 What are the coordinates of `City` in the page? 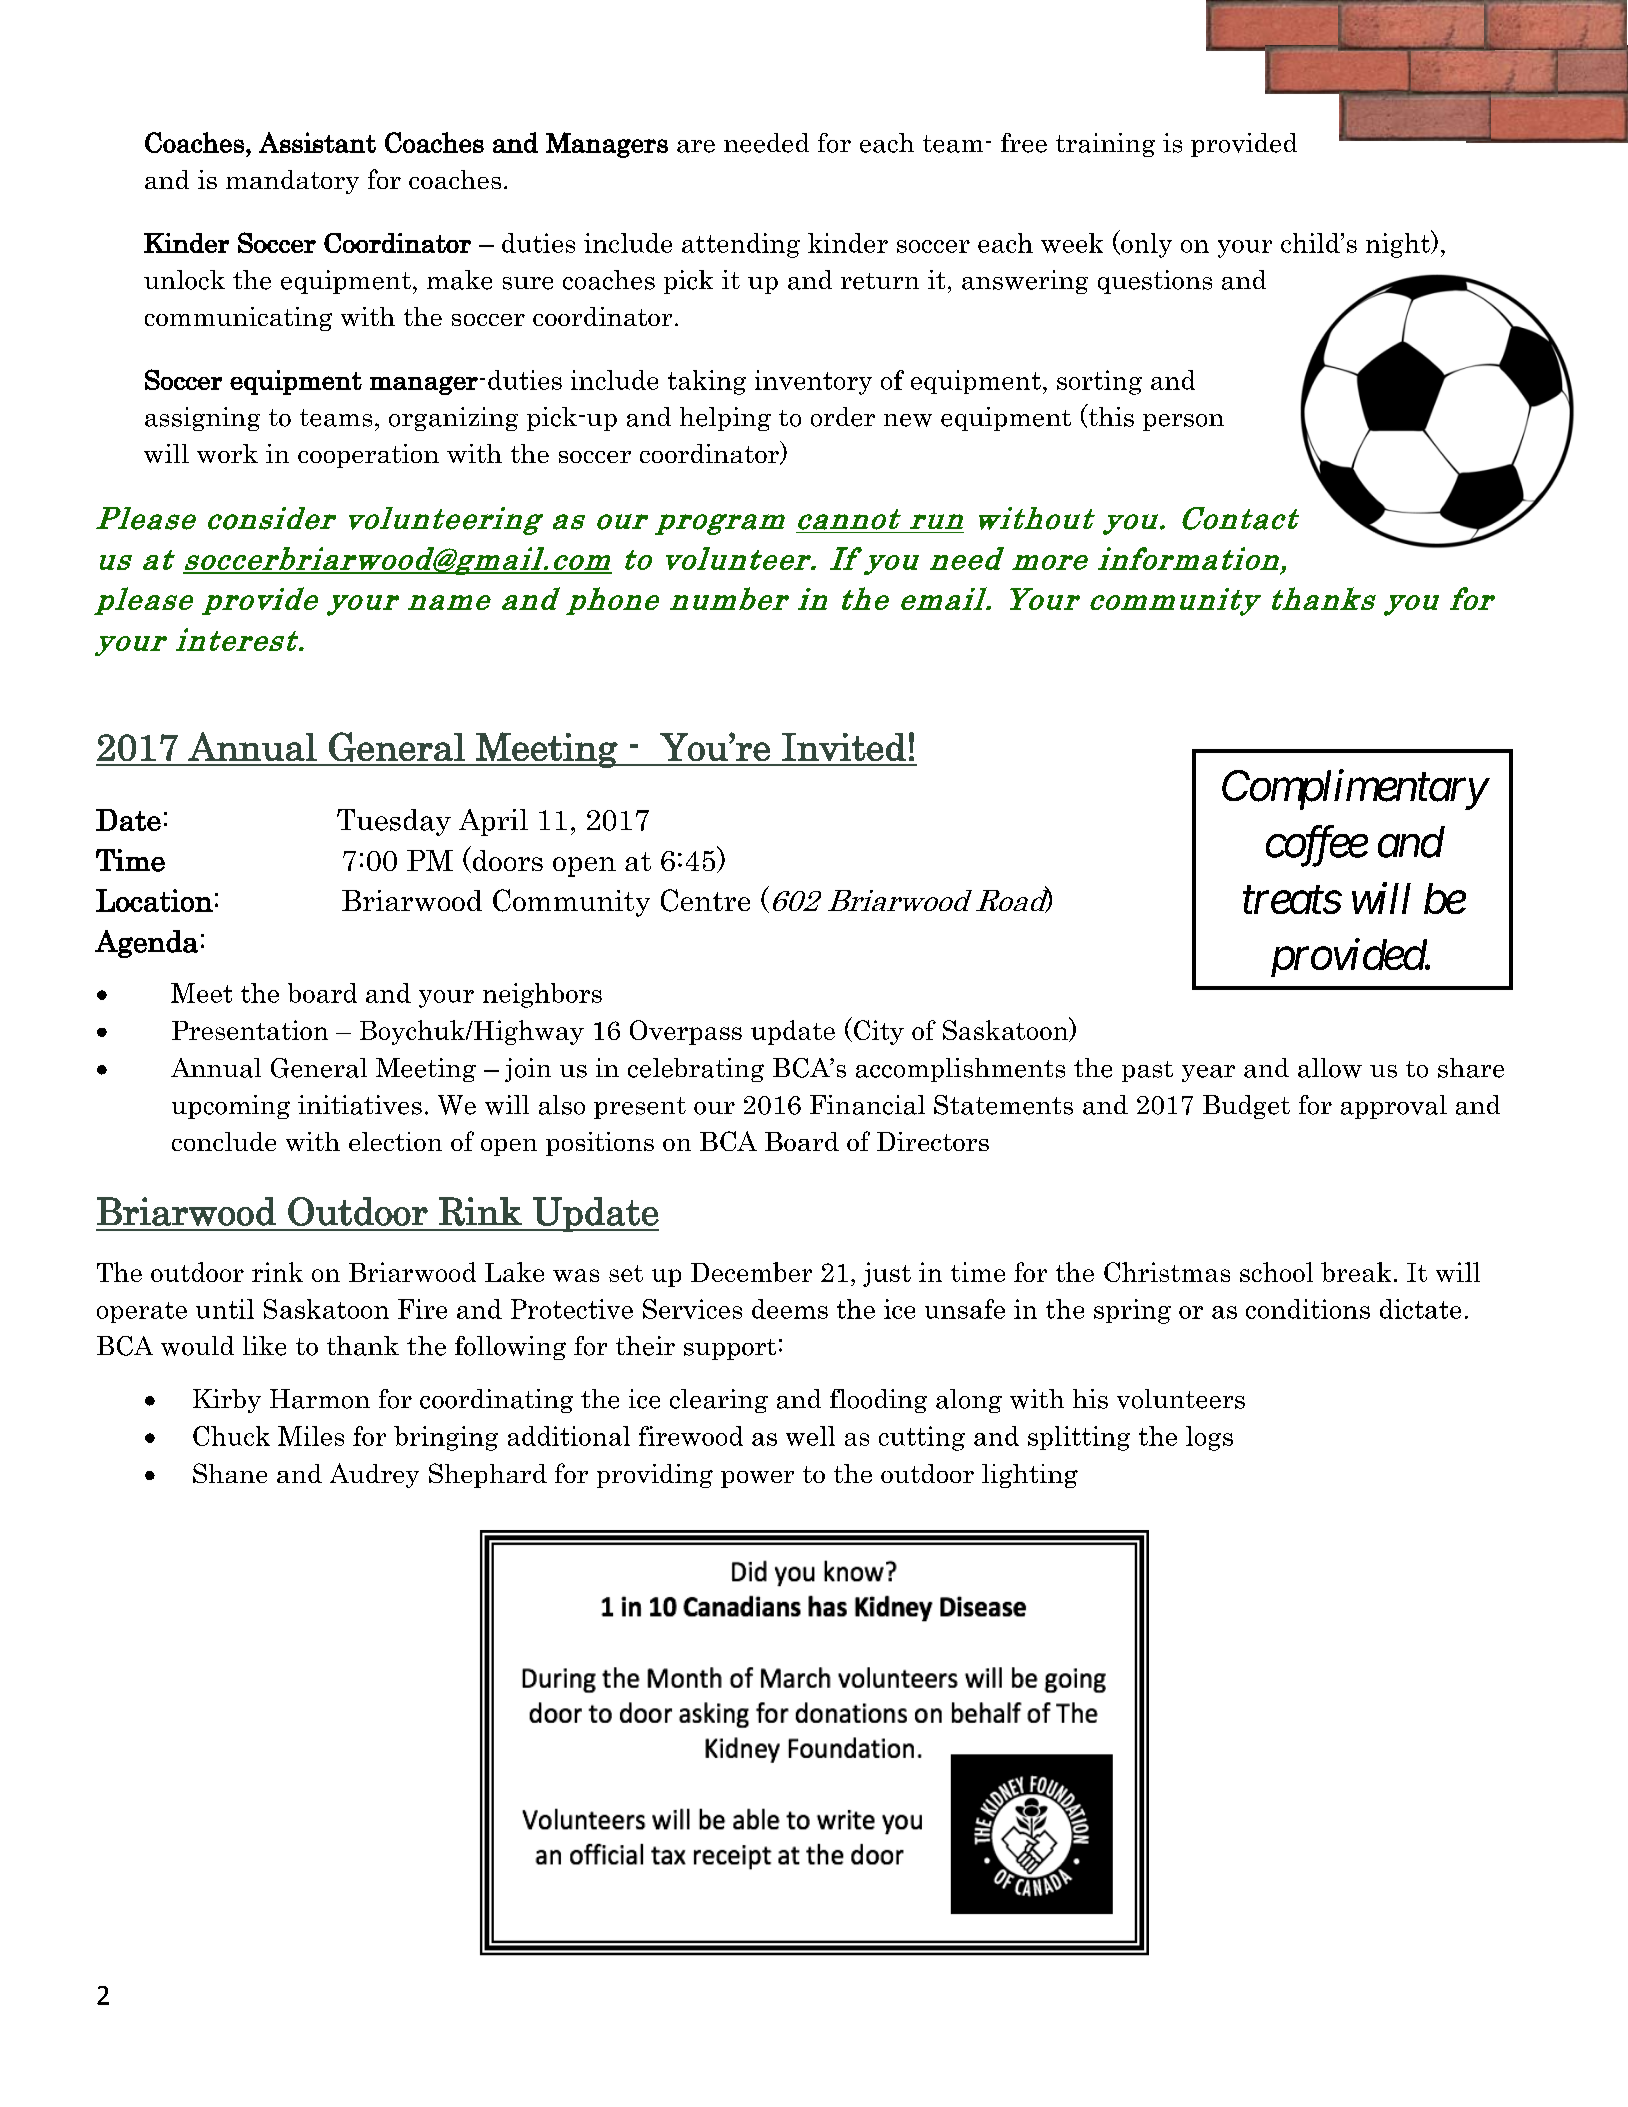 It's located at (879, 1032).
